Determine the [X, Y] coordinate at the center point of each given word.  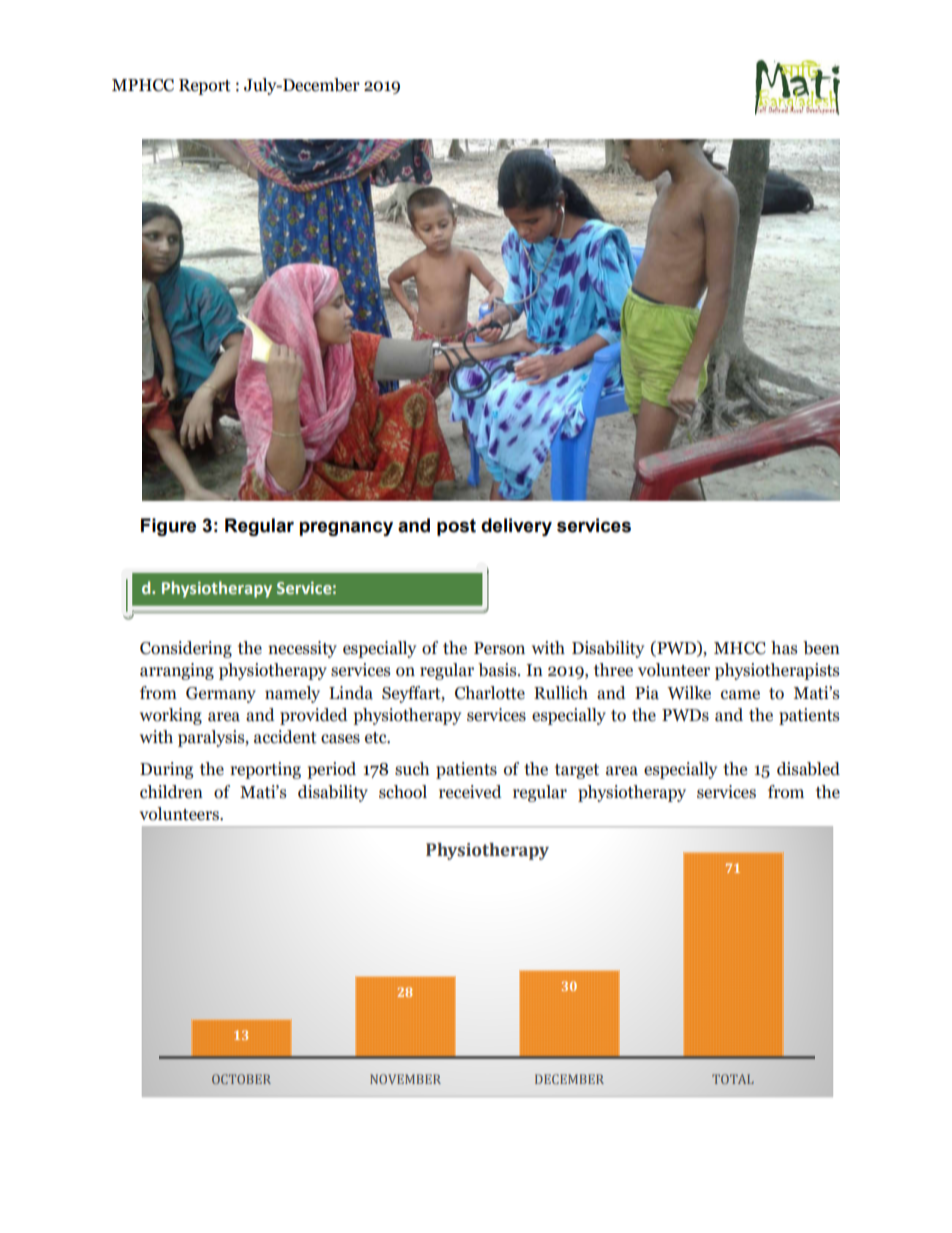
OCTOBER [241, 1079]
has [784, 648]
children [171, 792]
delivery [516, 527]
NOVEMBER [405, 1079]
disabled [808, 769]
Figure [168, 527]
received [470, 792]
